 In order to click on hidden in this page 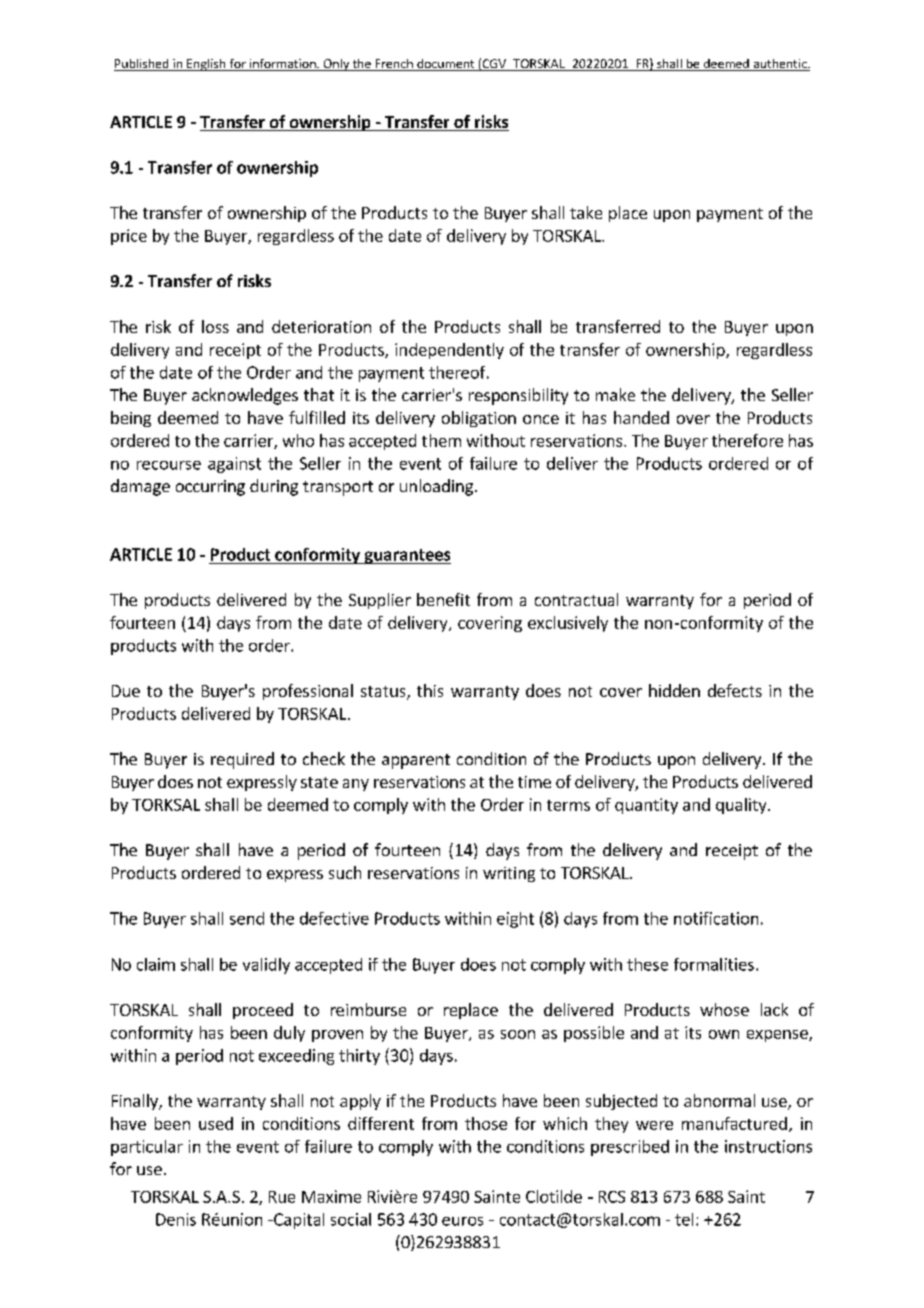, I will do `click(674, 690)`.
